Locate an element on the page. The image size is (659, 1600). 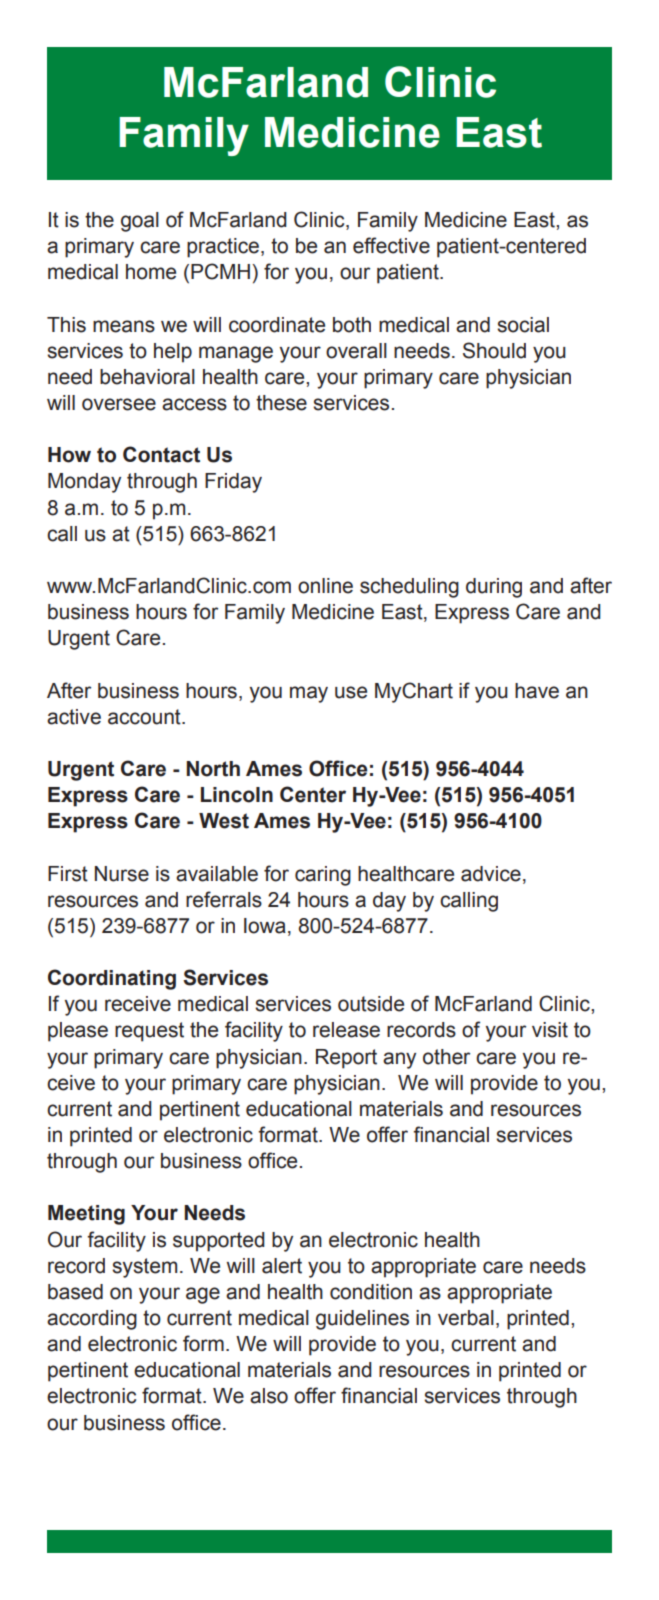
social is located at coordinates (523, 325).
